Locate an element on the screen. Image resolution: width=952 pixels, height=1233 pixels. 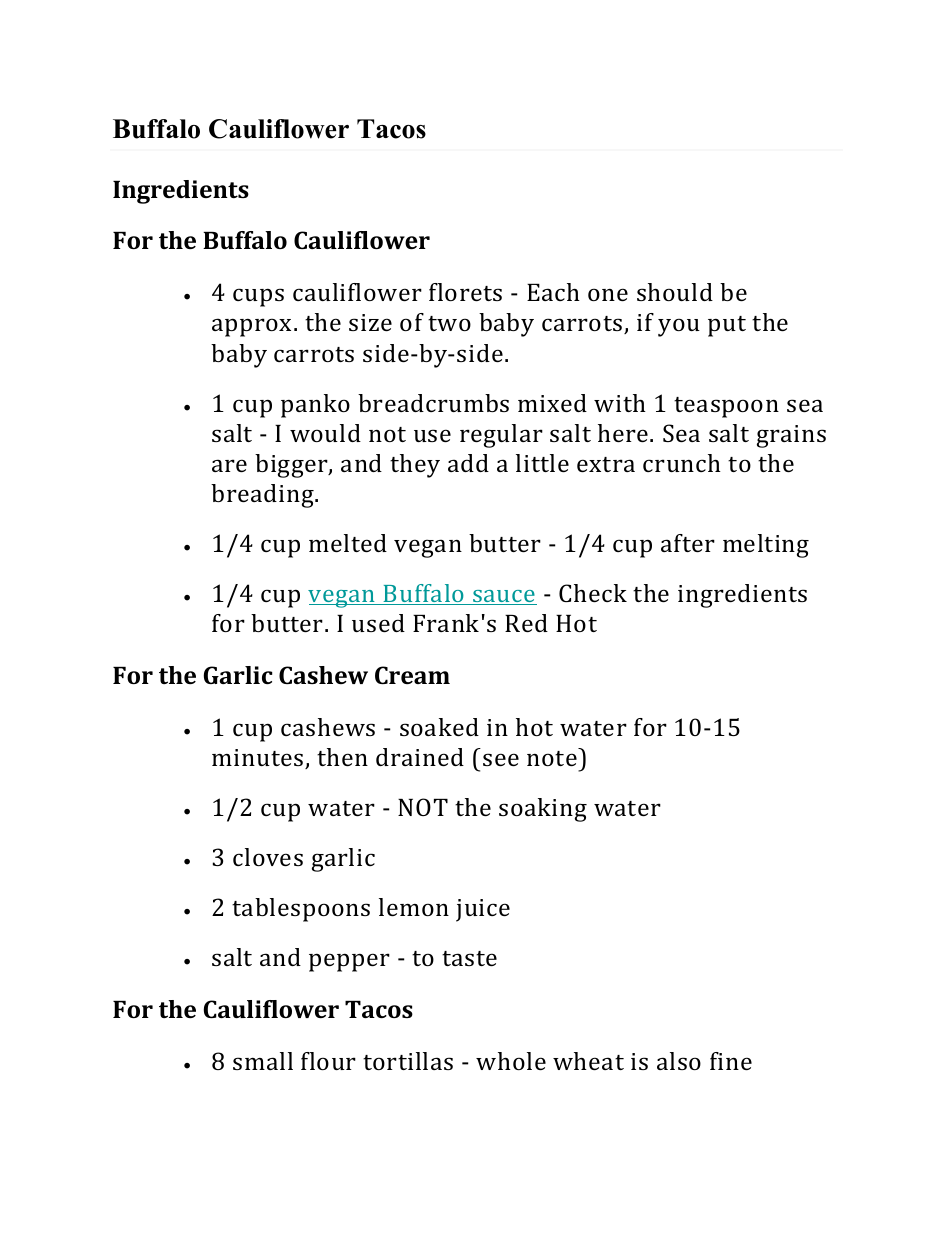
whole is located at coordinates (511, 1061).
